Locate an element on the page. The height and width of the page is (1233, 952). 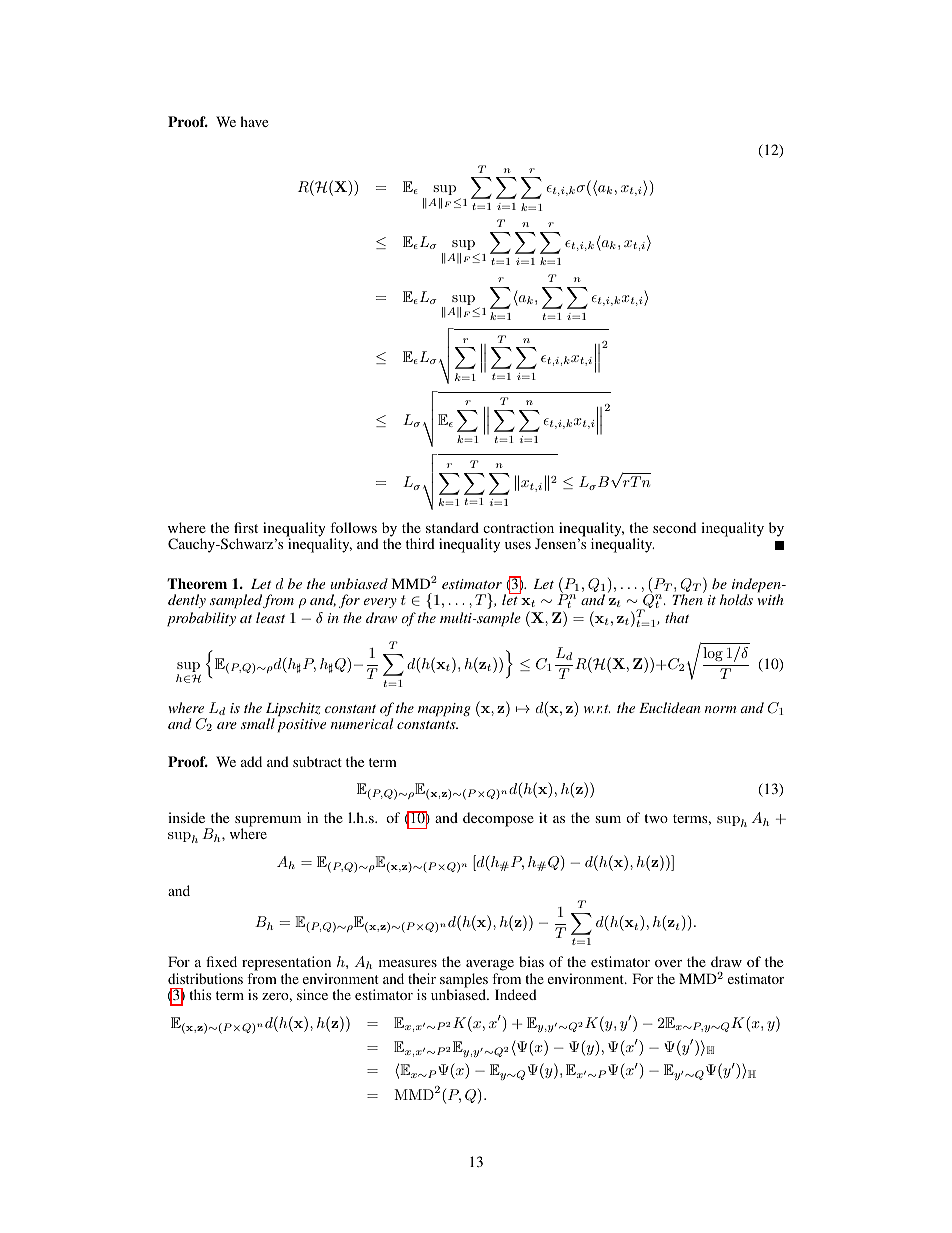
that is located at coordinates (677, 617).
